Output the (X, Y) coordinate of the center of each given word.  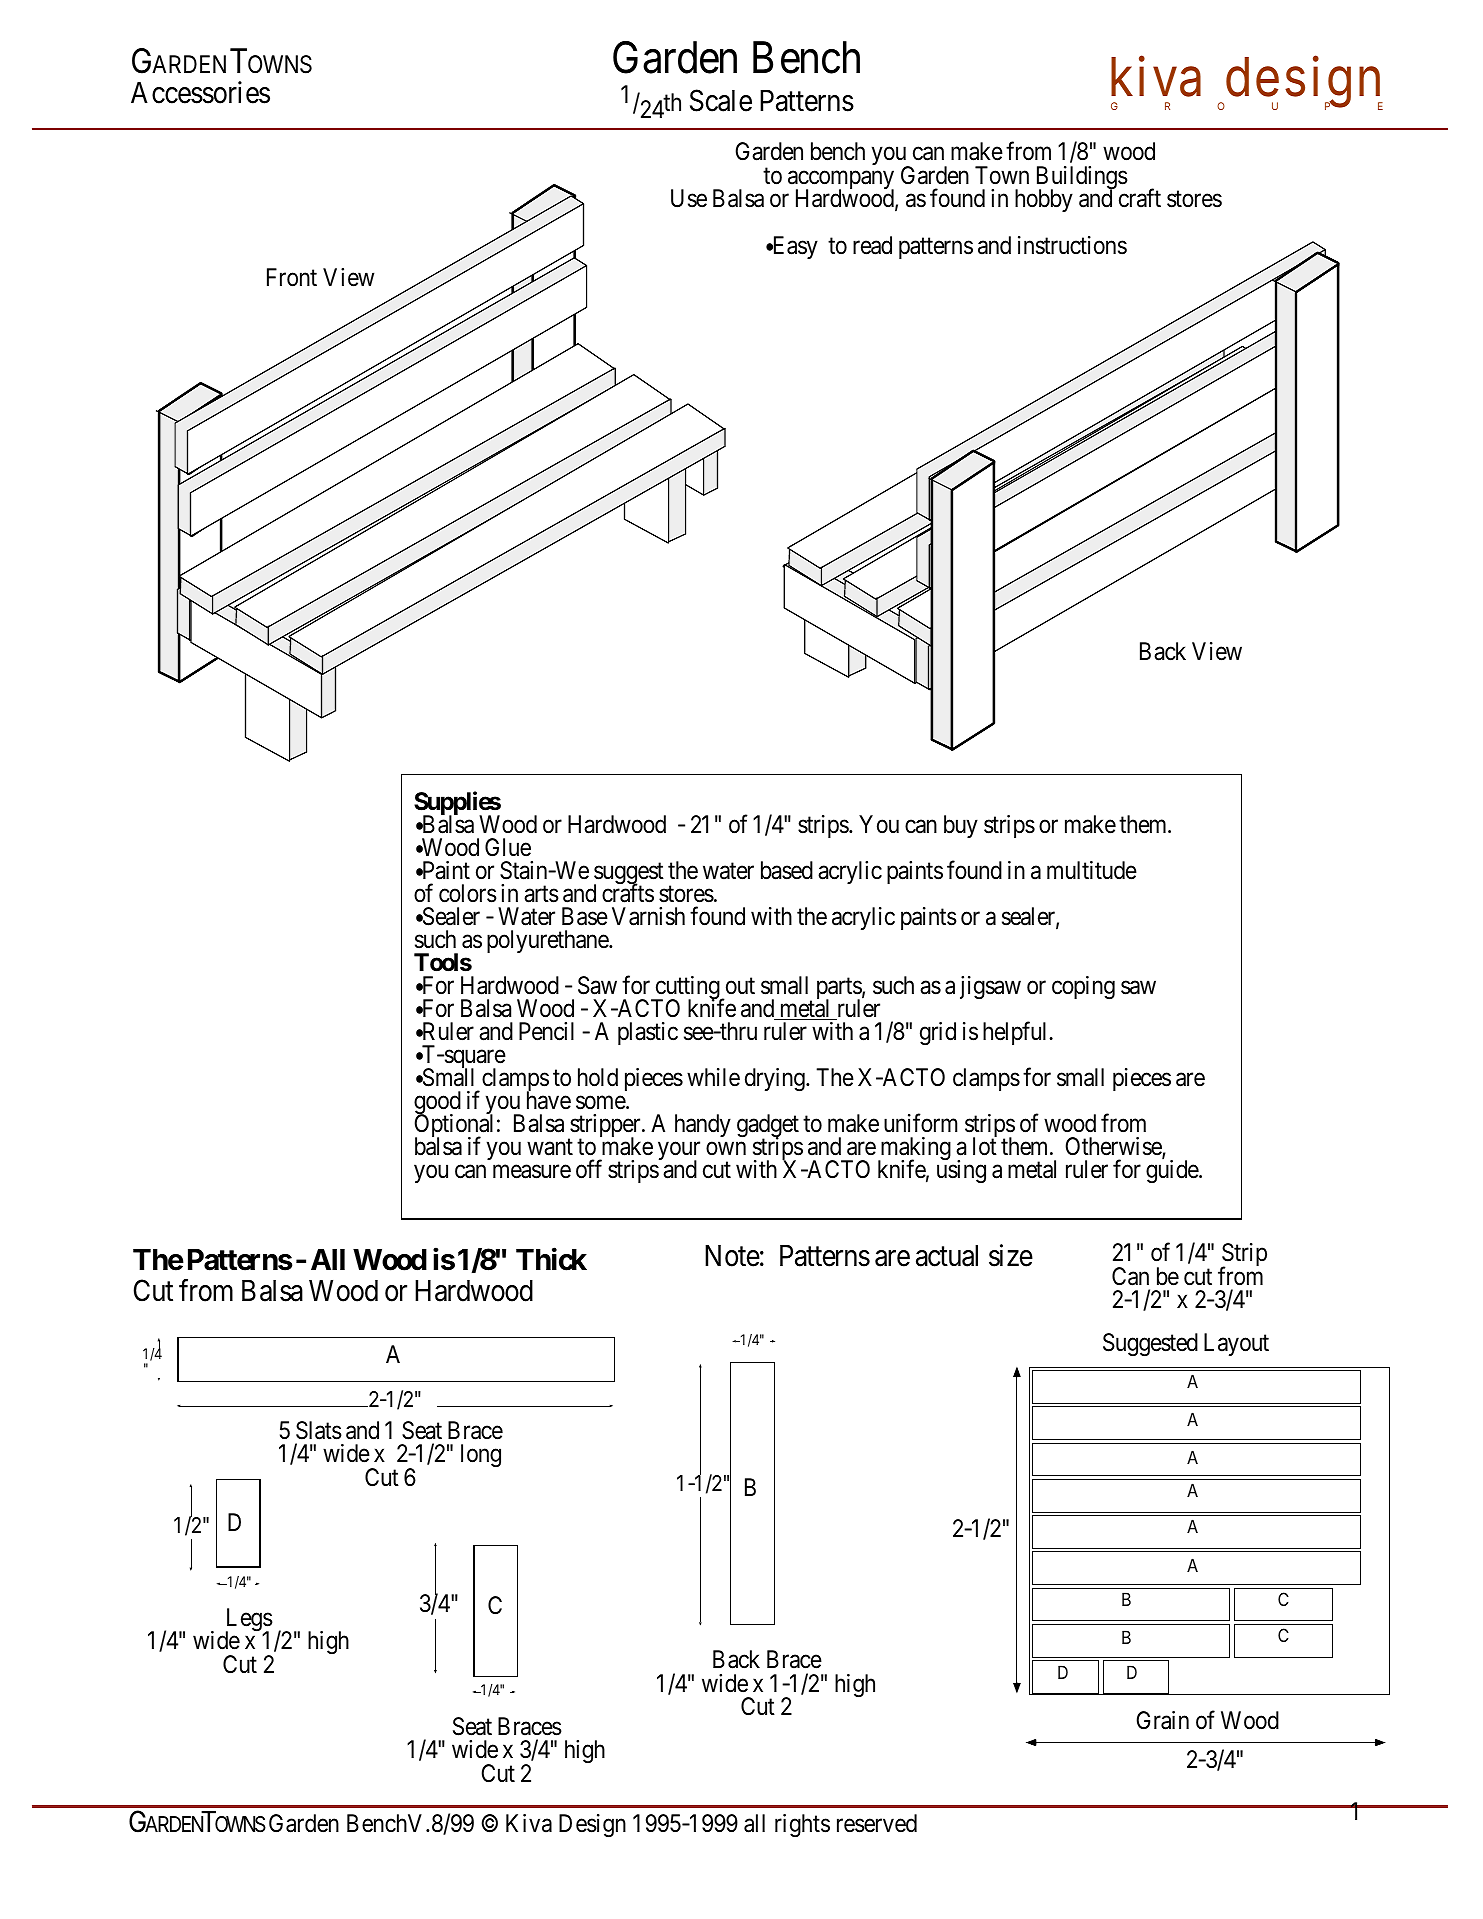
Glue (508, 847)
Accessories (200, 92)
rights (802, 1825)
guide (1173, 1171)
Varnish (648, 916)
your (679, 1152)
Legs (249, 1621)
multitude (1092, 870)
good (437, 1104)
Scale (721, 100)
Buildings (1082, 179)
